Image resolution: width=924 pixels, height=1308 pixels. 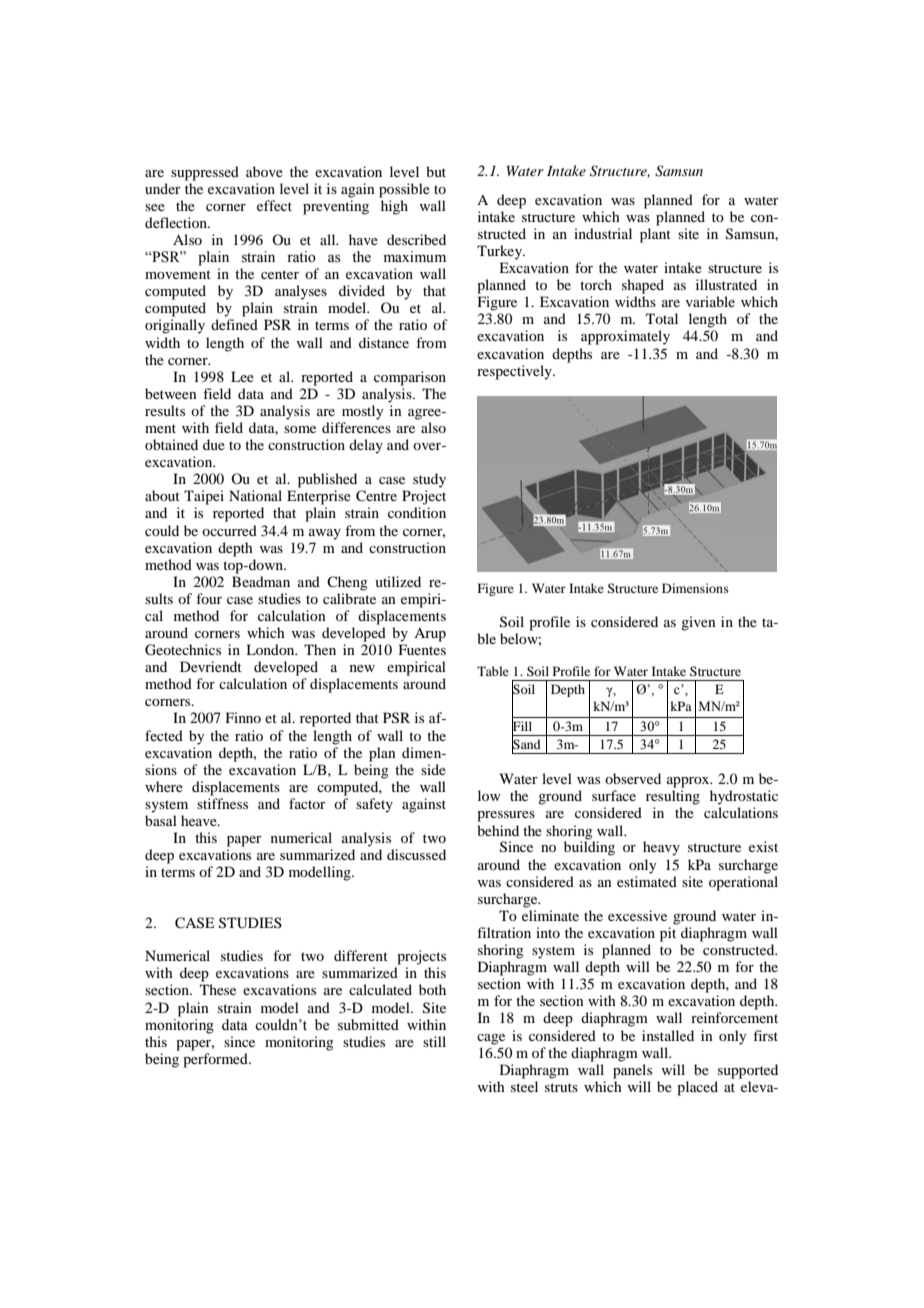 What do you see at coordinates (506, 816) in the page?
I see `pressures` at bounding box center [506, 816].
